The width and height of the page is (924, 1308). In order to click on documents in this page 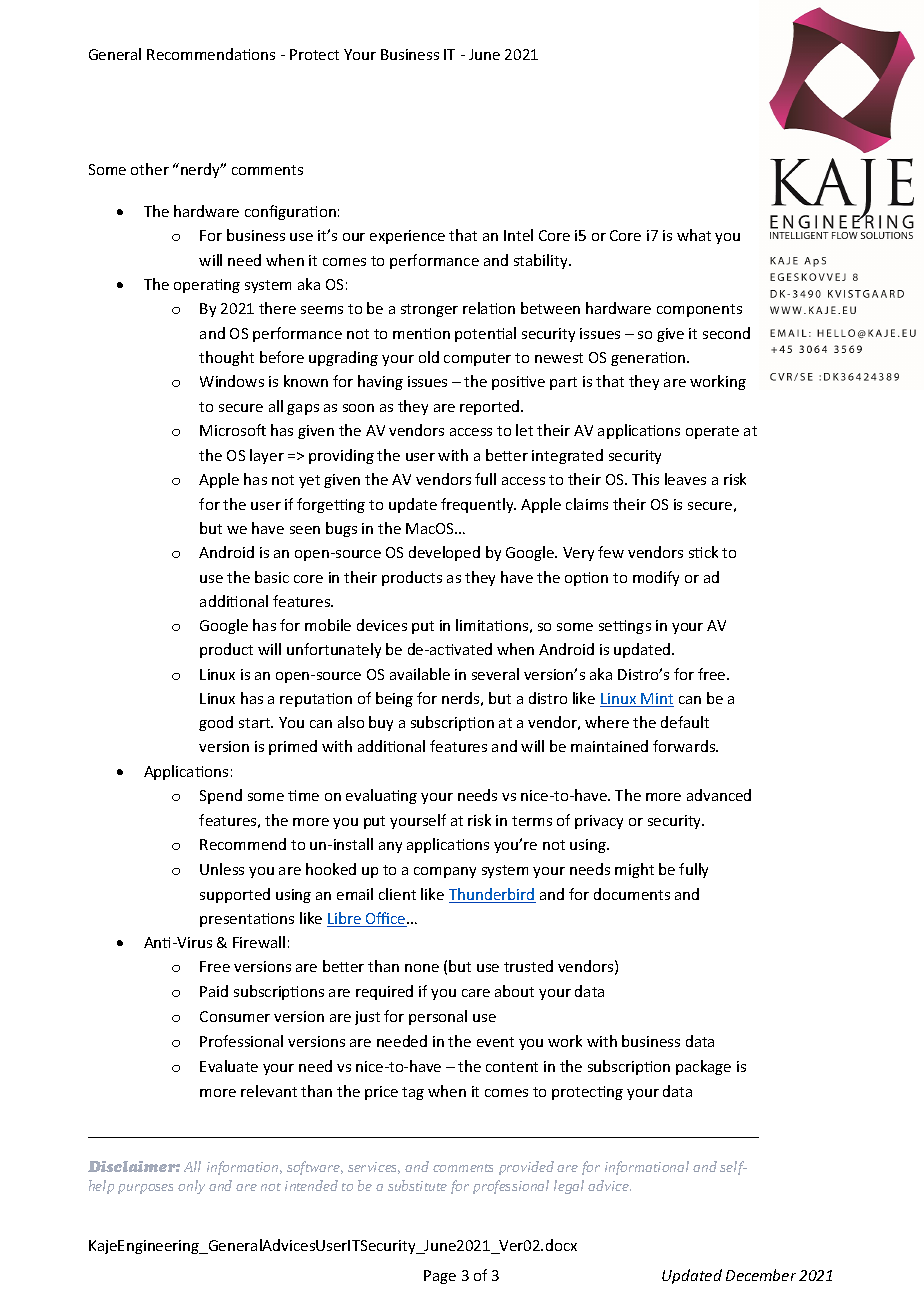, I will do `click(632, 894)`.
